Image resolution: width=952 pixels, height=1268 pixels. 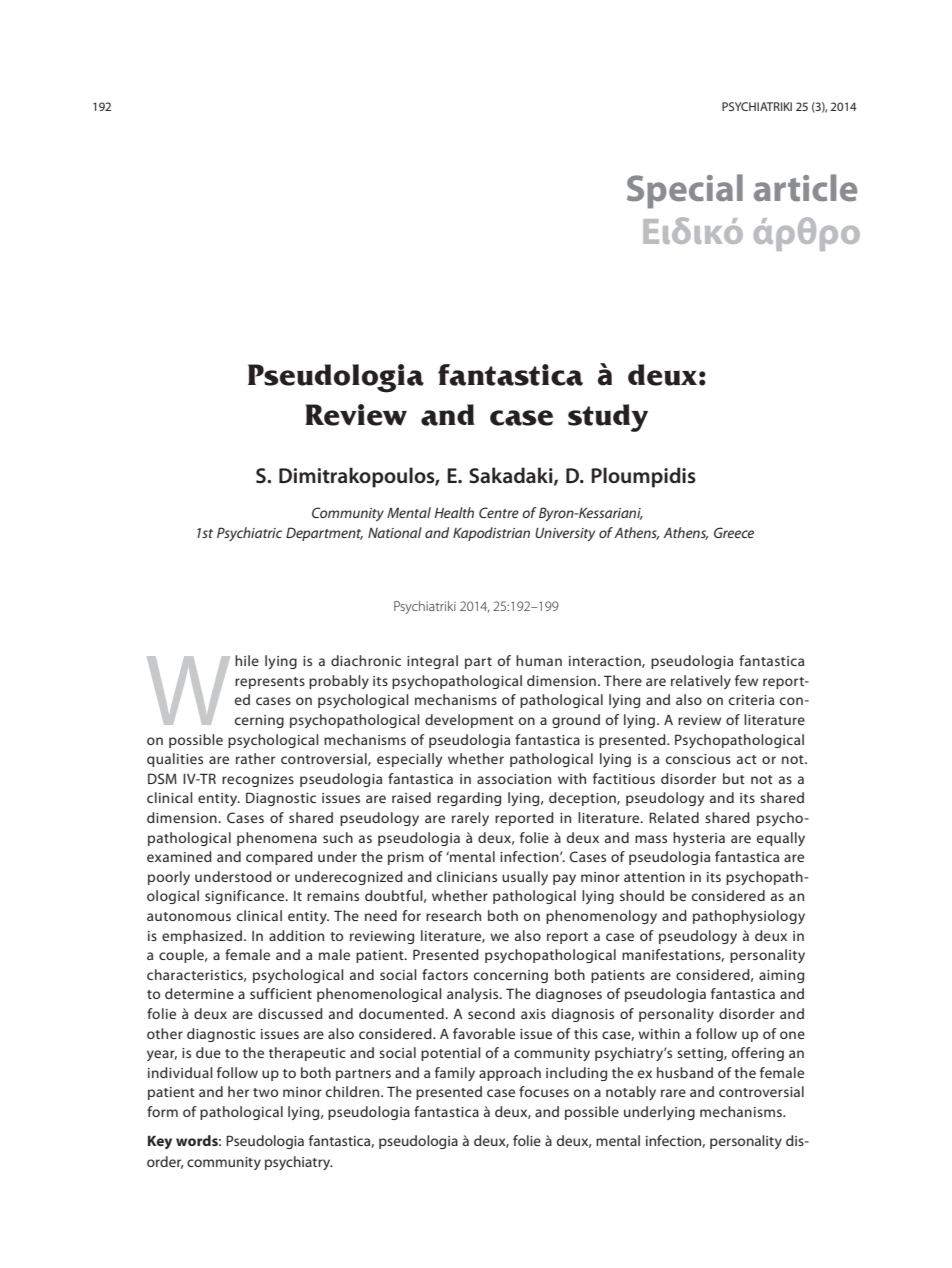 What do you see at coordinates (270, 683) in the page?
I see `represents` at bounding box center [270, 683].
